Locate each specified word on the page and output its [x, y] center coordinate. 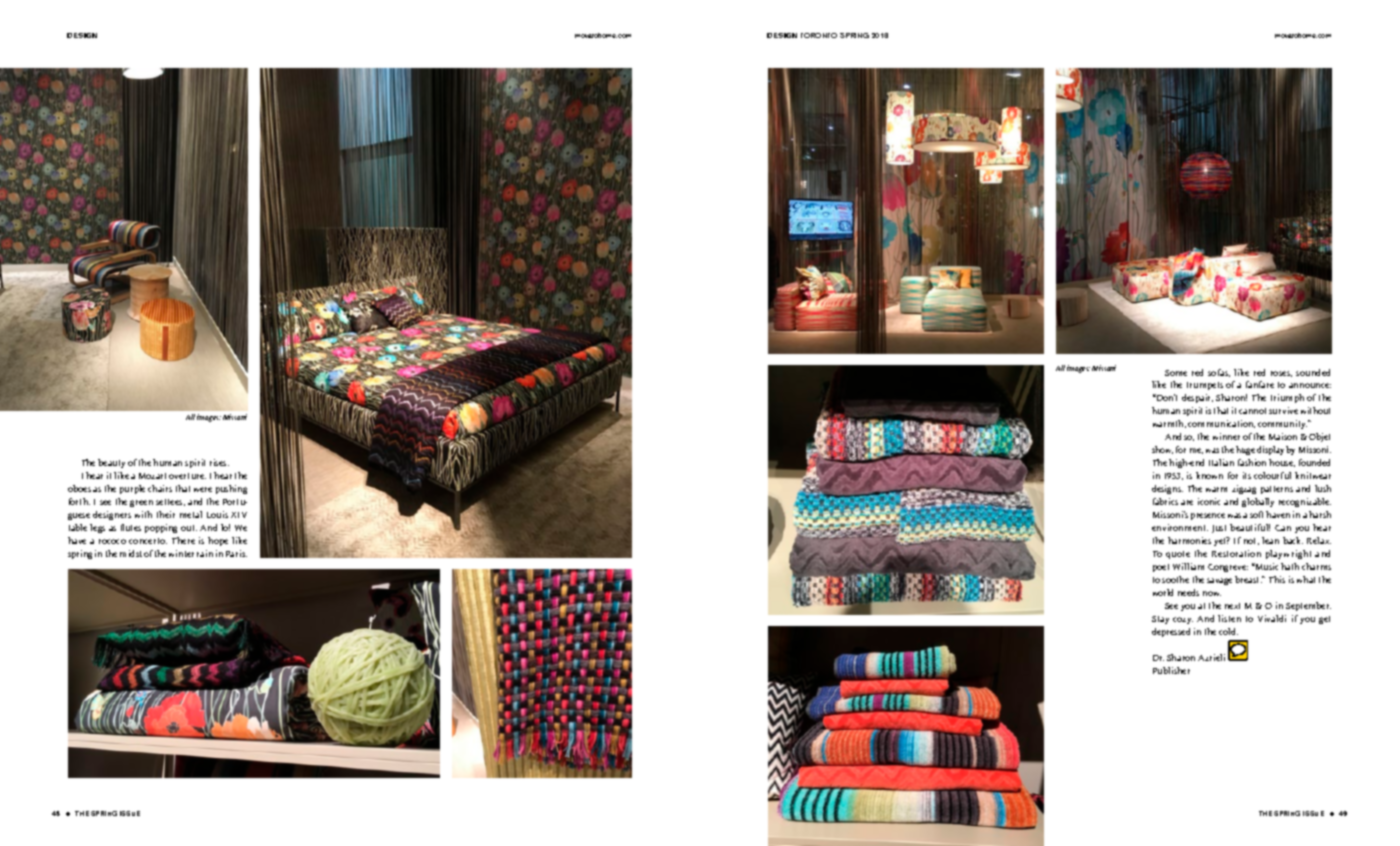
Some [1176, 373]
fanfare [1260, 384]
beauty [111, 463]
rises [219, 462]
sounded [1313, 372]
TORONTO [819, 35]
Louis [217, 514]
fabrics [1165, 501]
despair [1197, 398]
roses [1281, 374]
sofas [1219, 373]
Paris [236, 553]
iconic [1209, 501]
